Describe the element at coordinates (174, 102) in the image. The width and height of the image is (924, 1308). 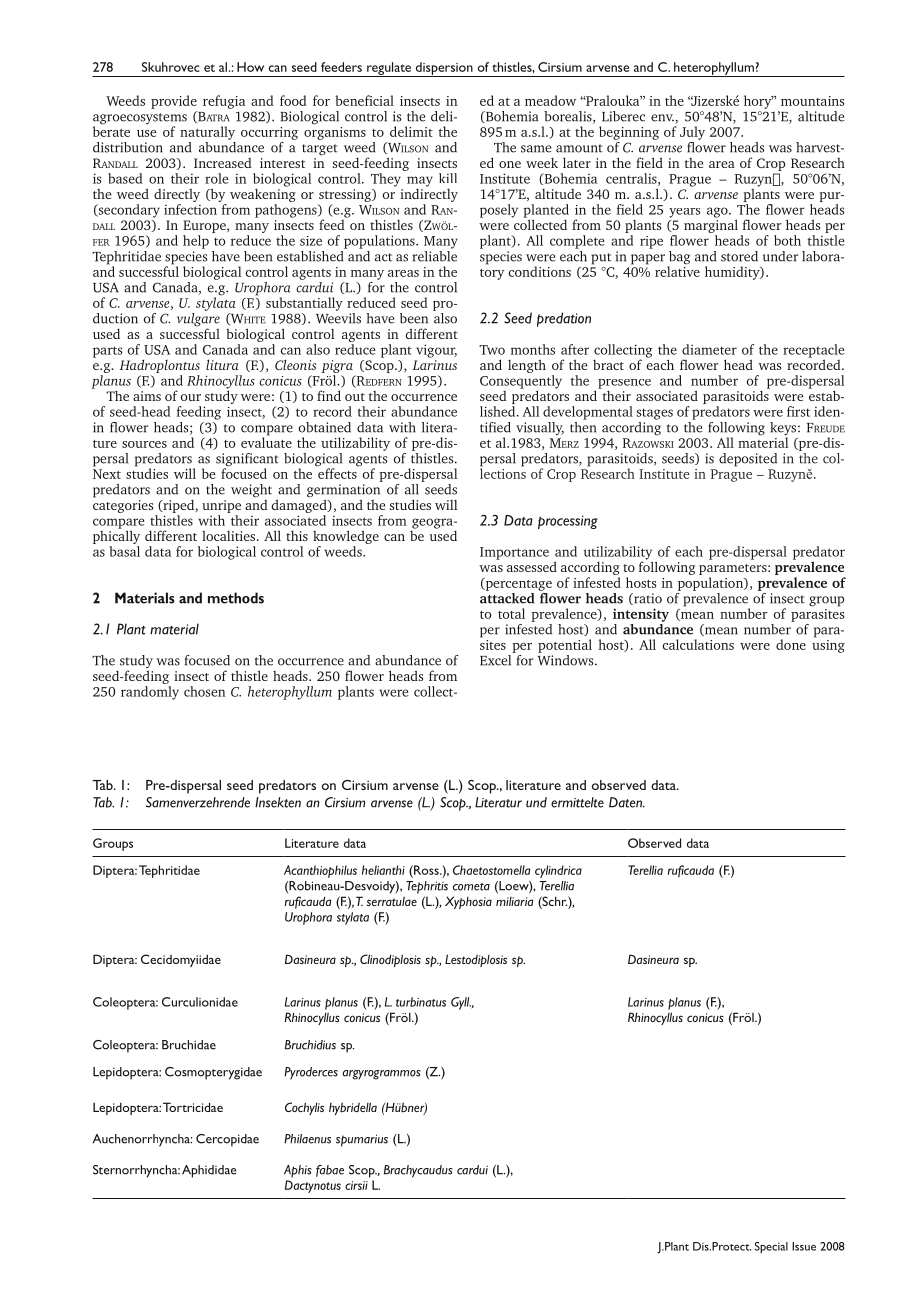
I see `provide` at that location.
